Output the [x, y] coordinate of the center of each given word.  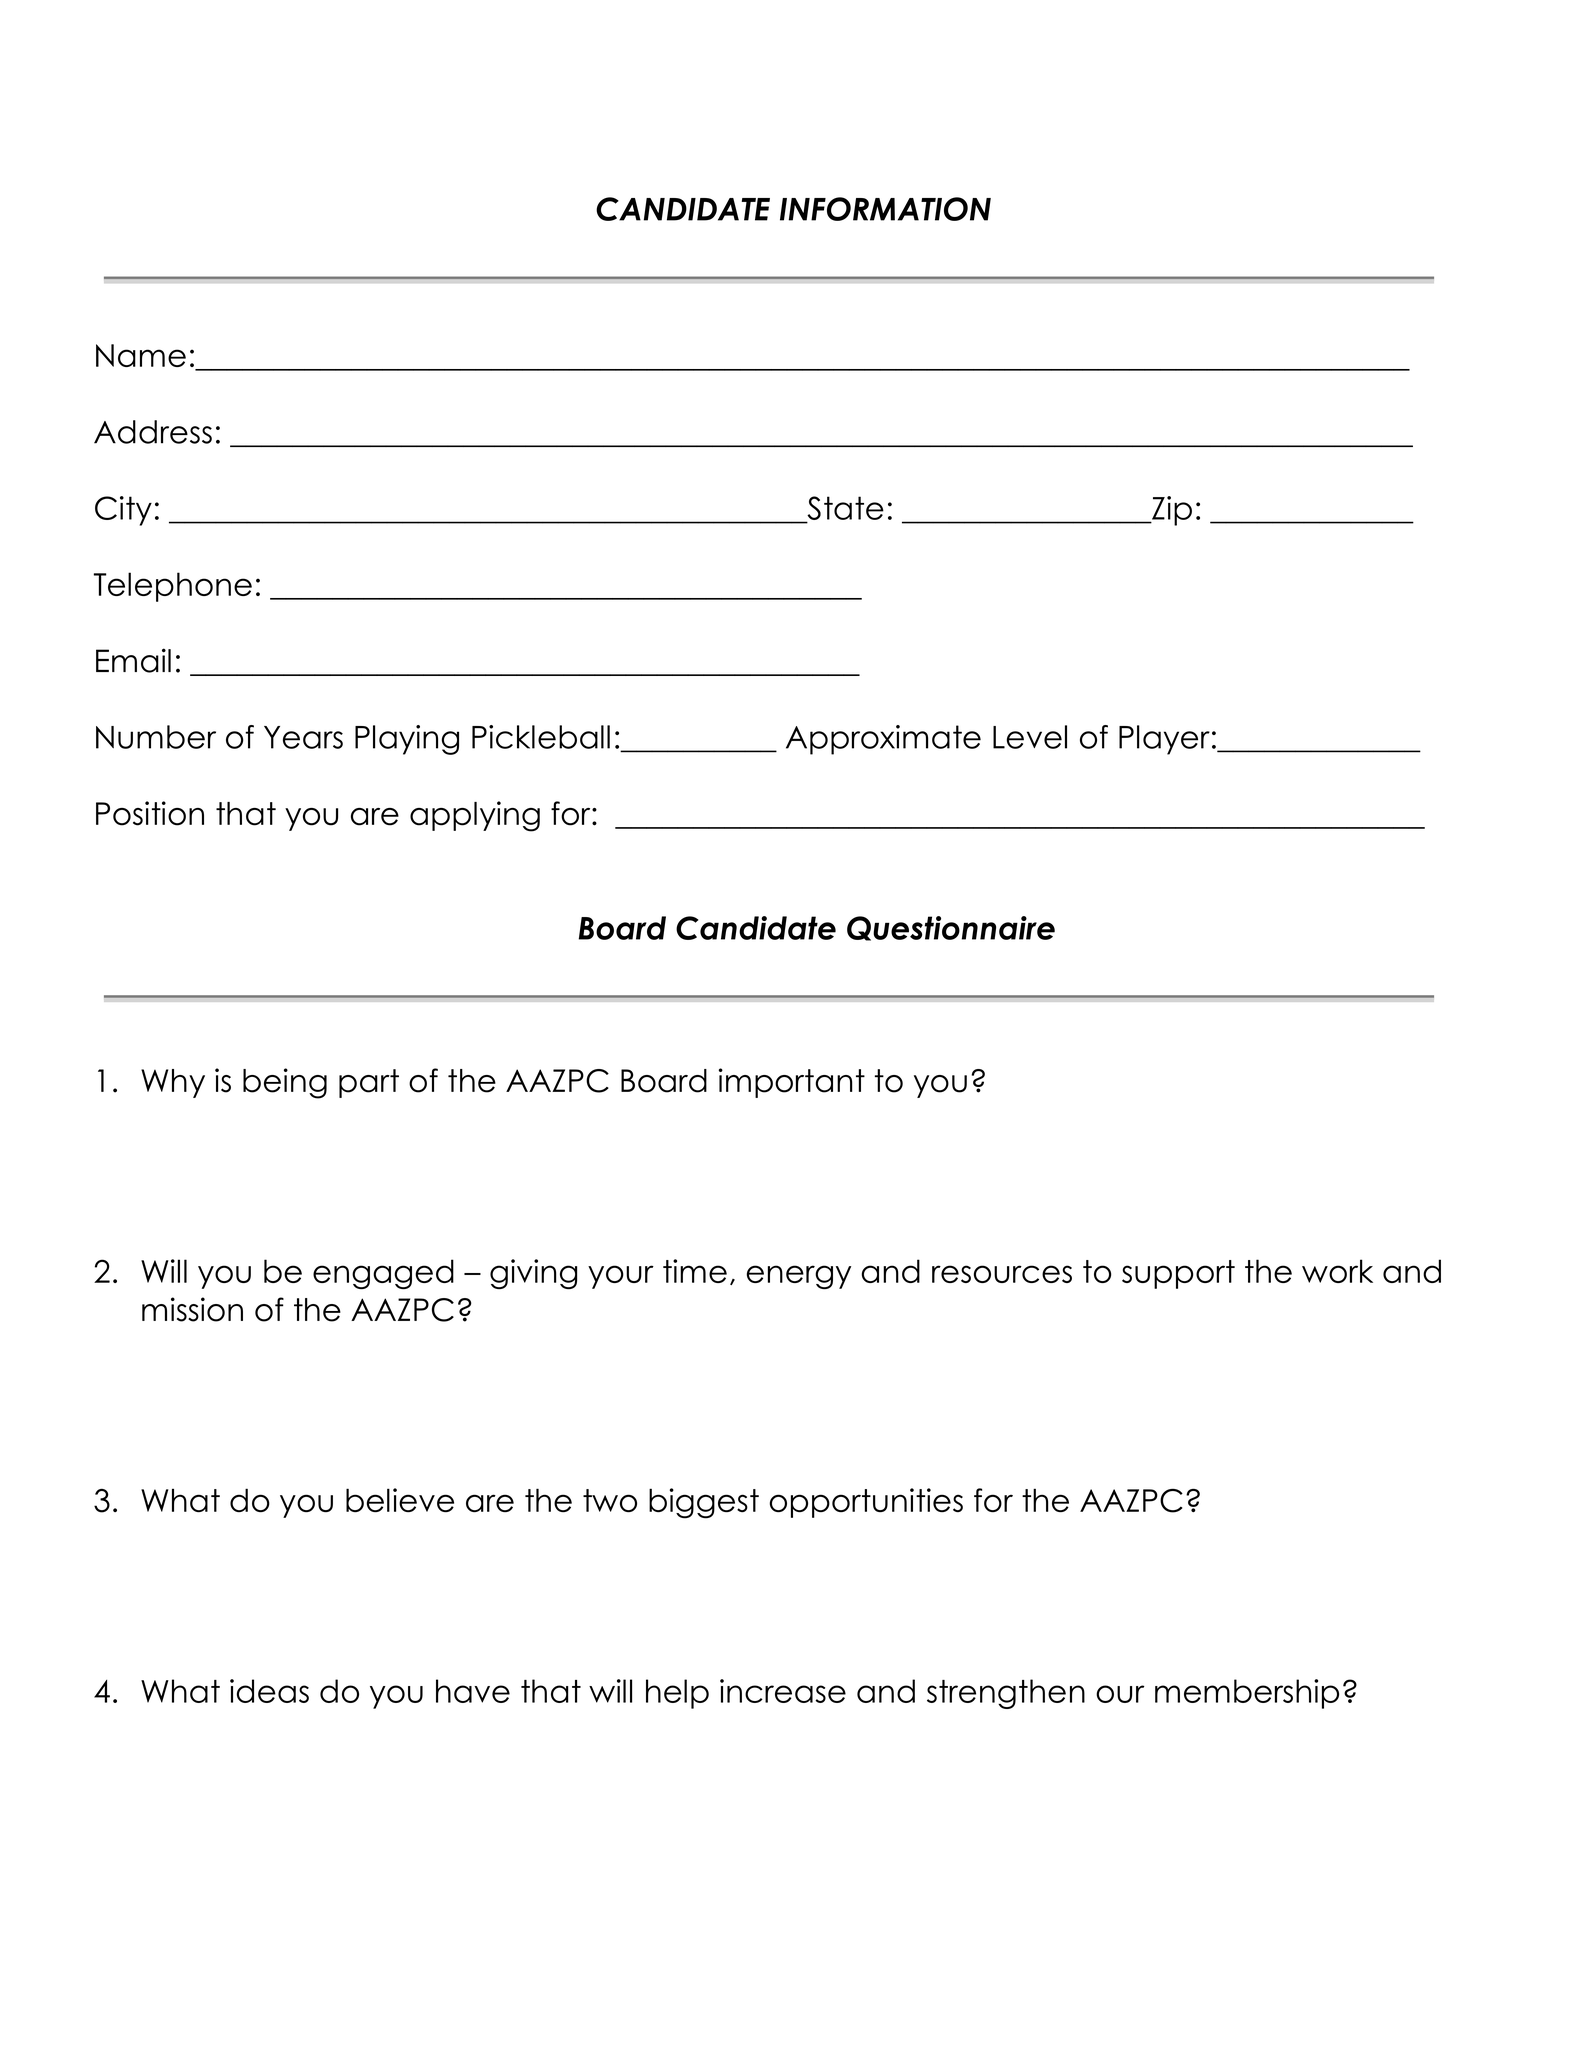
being [285, 1083]
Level [1030, 737]
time [695, 1271]
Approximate [883, 740]
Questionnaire [951, 928]
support [1178, 1274]
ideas [269, 1691]
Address [153, 432]
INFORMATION [885, 209]
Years [303, 737]
